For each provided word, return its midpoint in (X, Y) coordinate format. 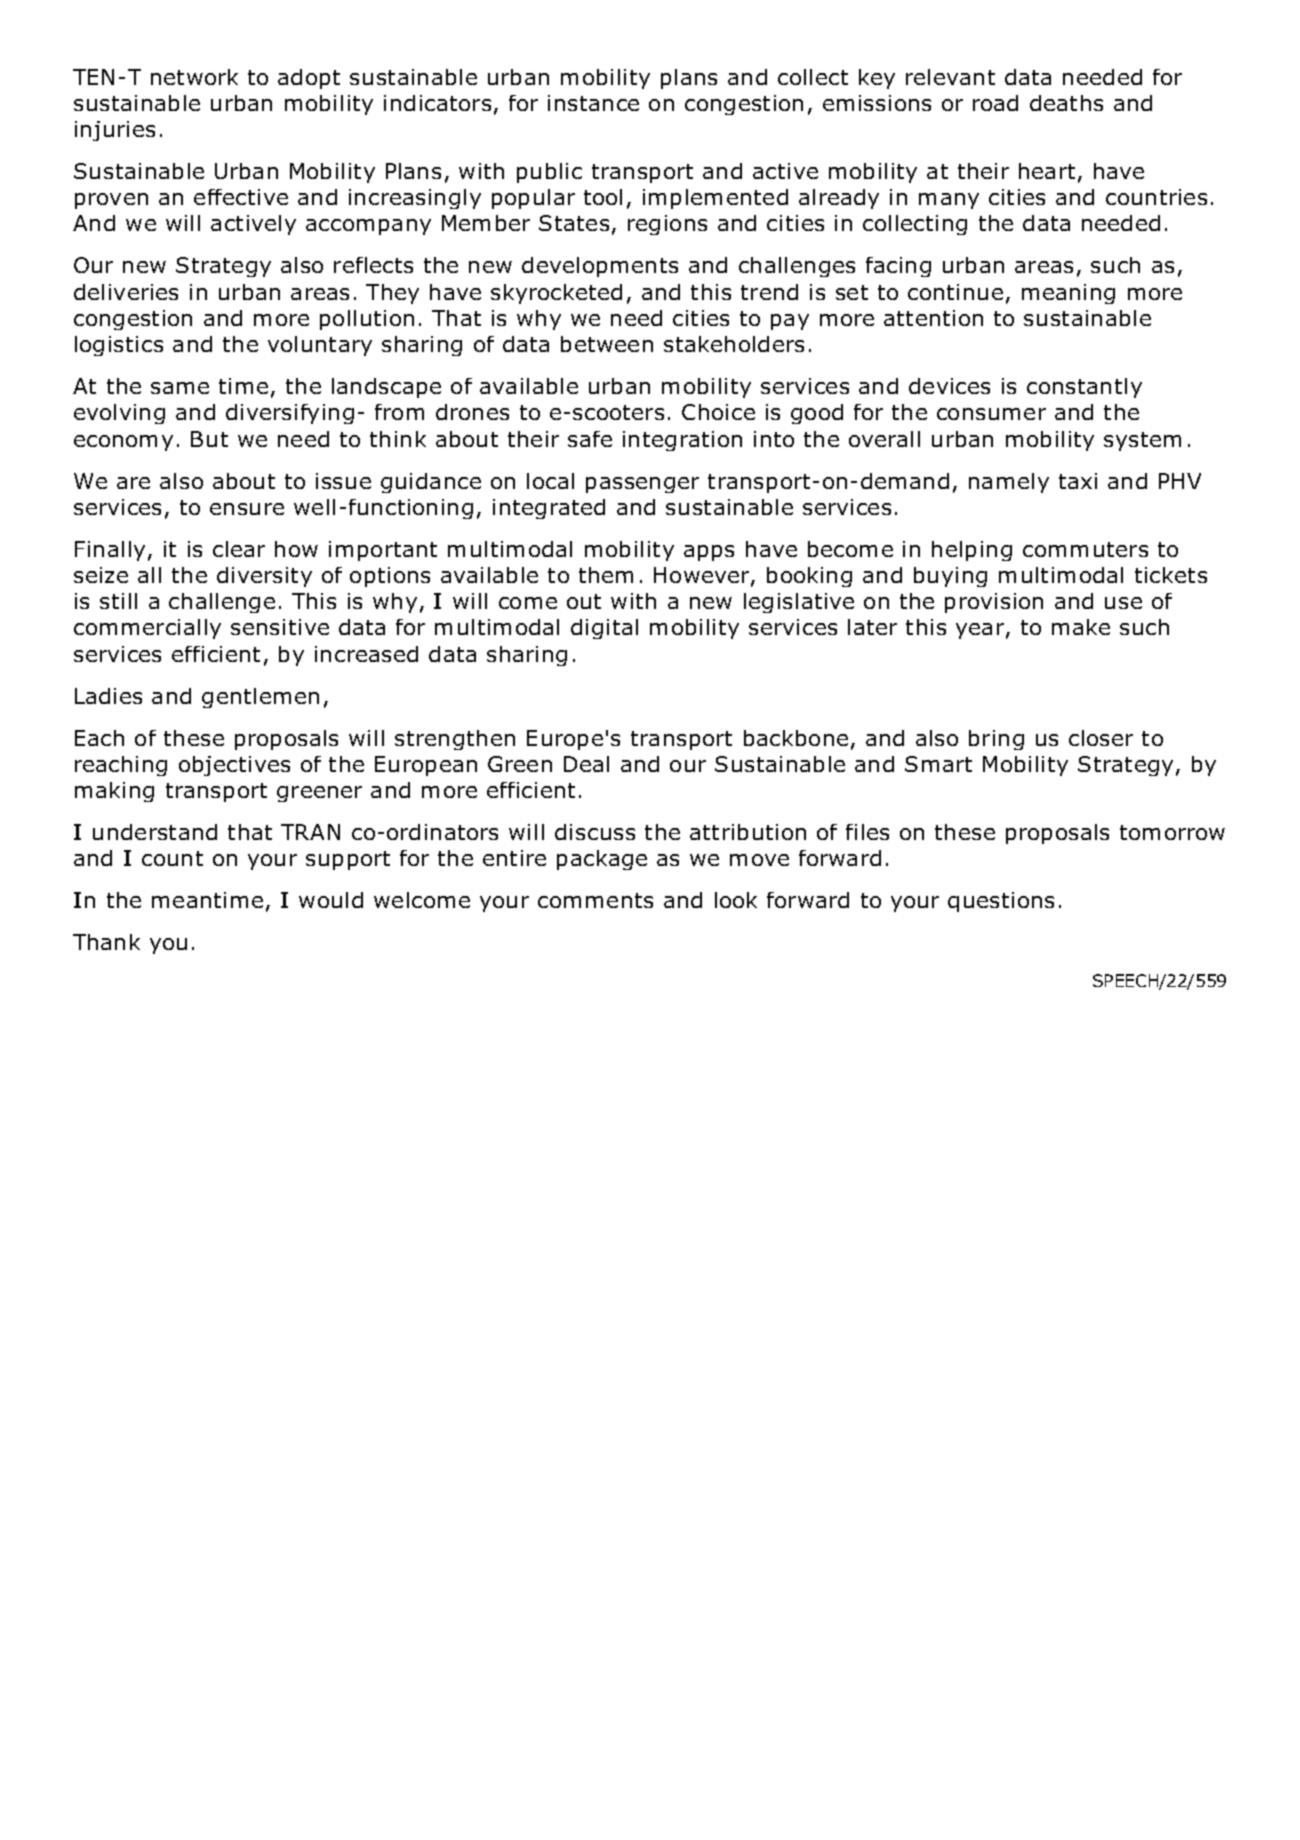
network (194, 77)
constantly (1084, 388)
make (1081, 627)
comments (595, 900)
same (180, 388)
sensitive (280, 627)
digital (604, 629)
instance (593, 103)
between (607, 344)
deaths (1066, 103)
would (331, 900)
